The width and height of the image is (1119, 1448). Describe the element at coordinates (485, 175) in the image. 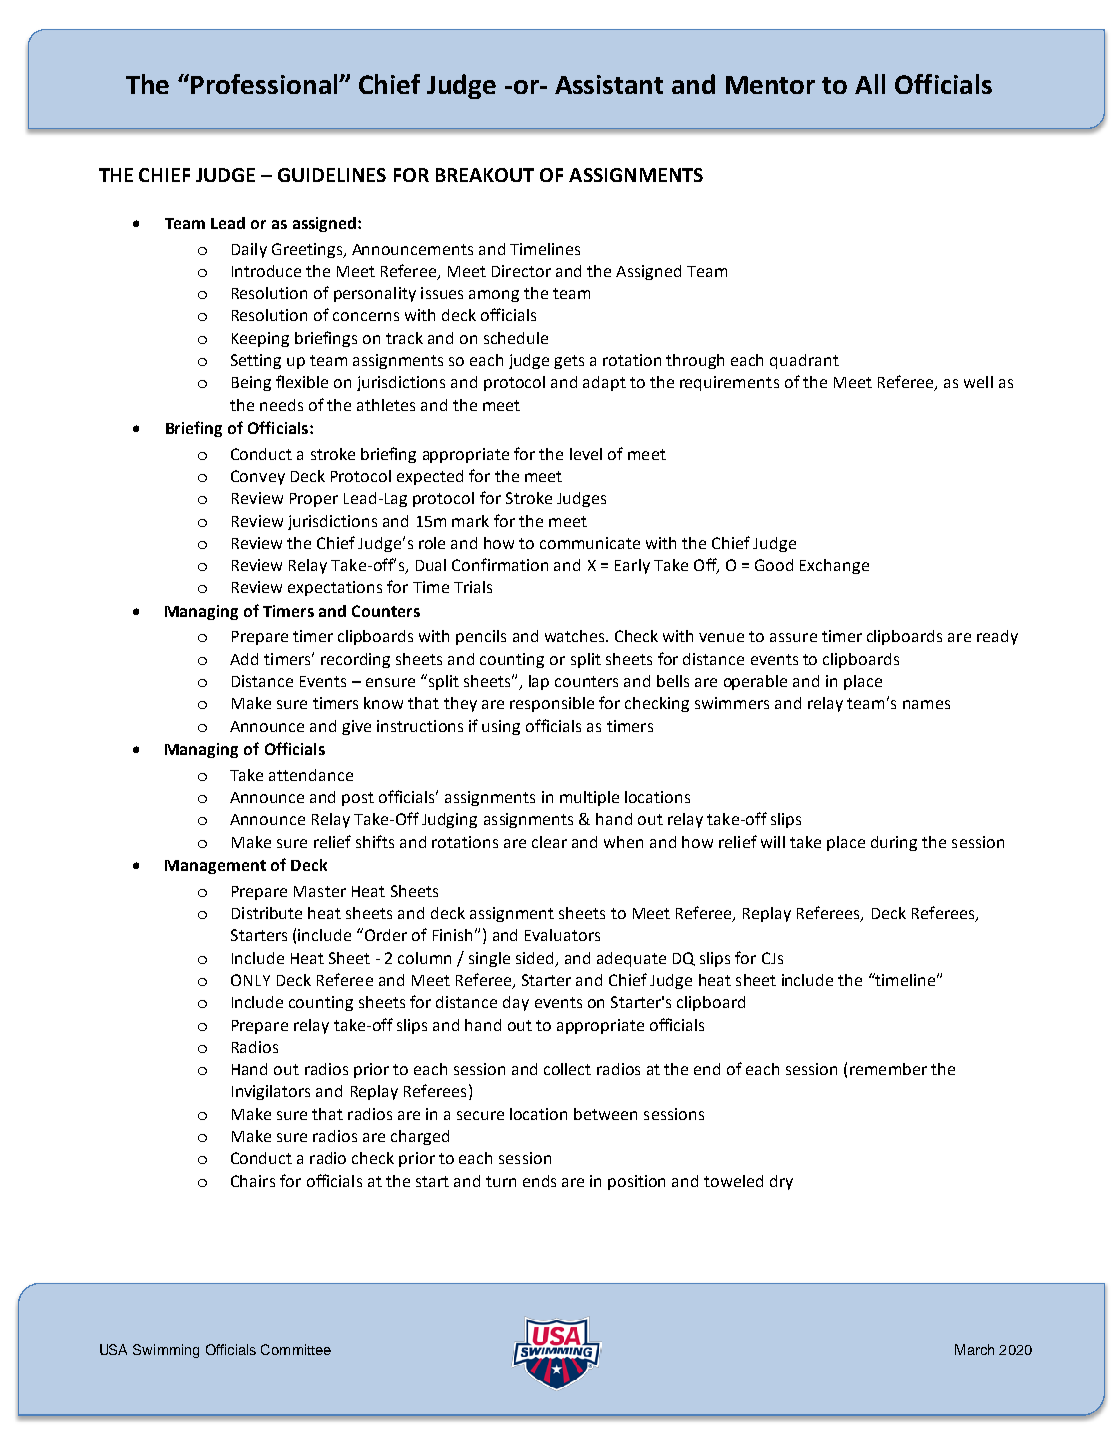

I see `BREAKOUT` at that location.
